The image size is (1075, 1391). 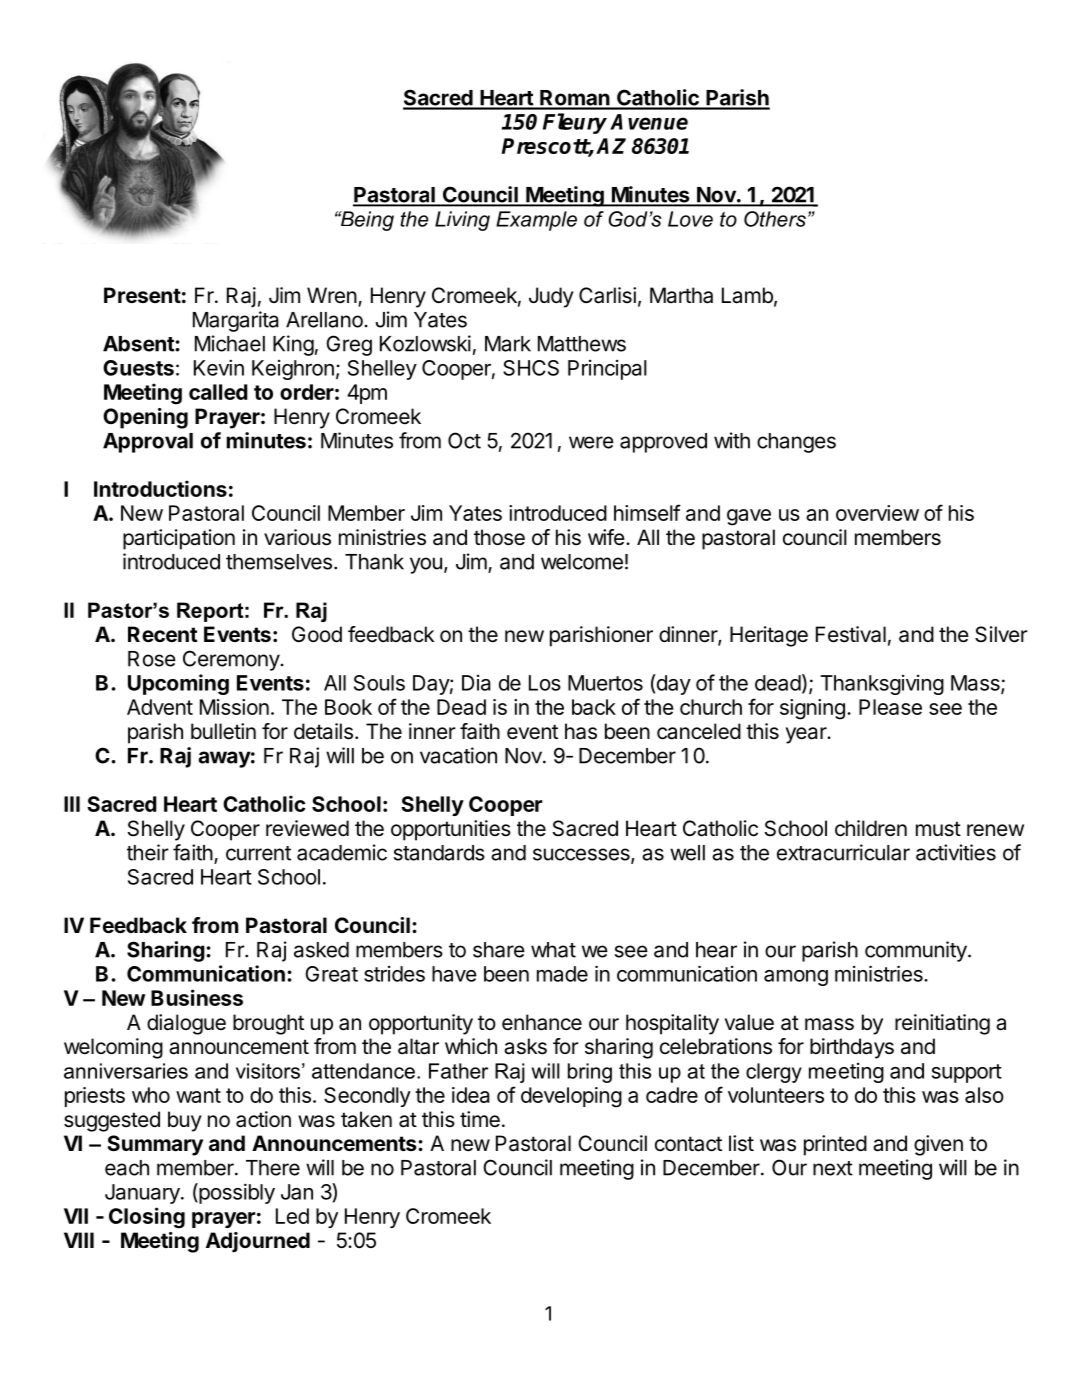 I want to click on Fleury, so click(x=575, y=123).
